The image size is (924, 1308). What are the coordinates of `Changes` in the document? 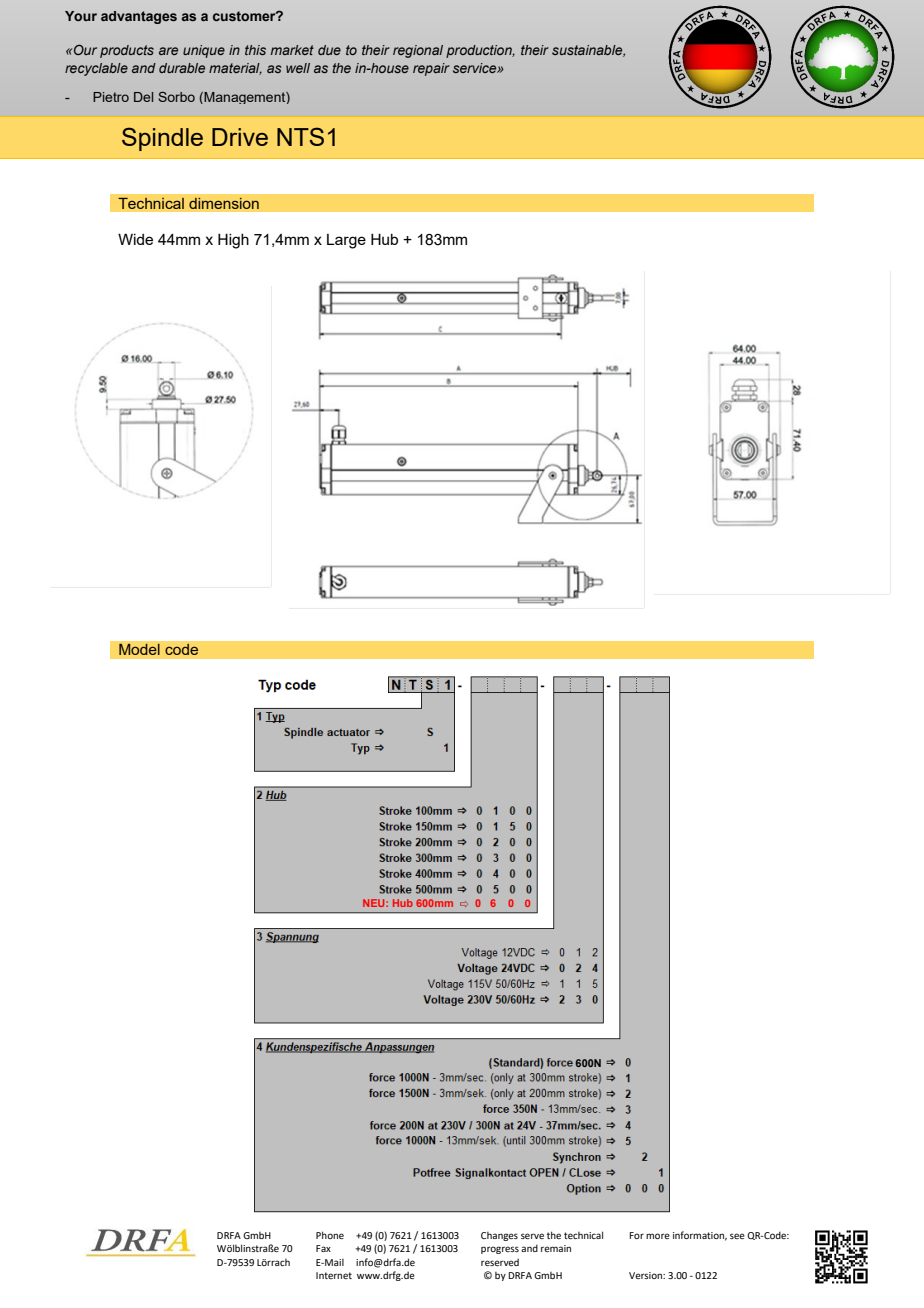 It's located at (499, 1236).
